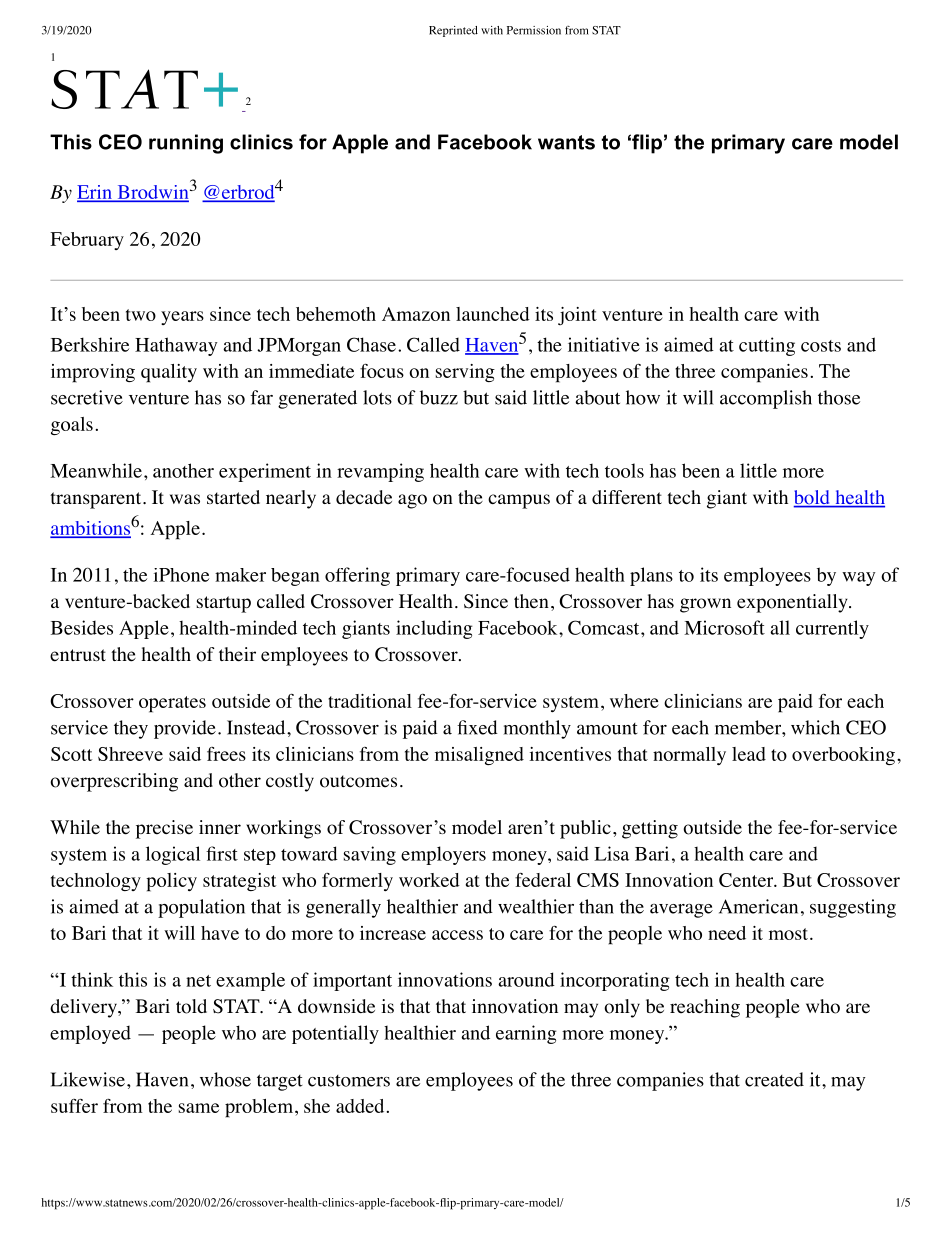 The height and width of the image is (1233, 952). Describe the element at coordinates (199, 1108) in the image. I see `same` at that location.
